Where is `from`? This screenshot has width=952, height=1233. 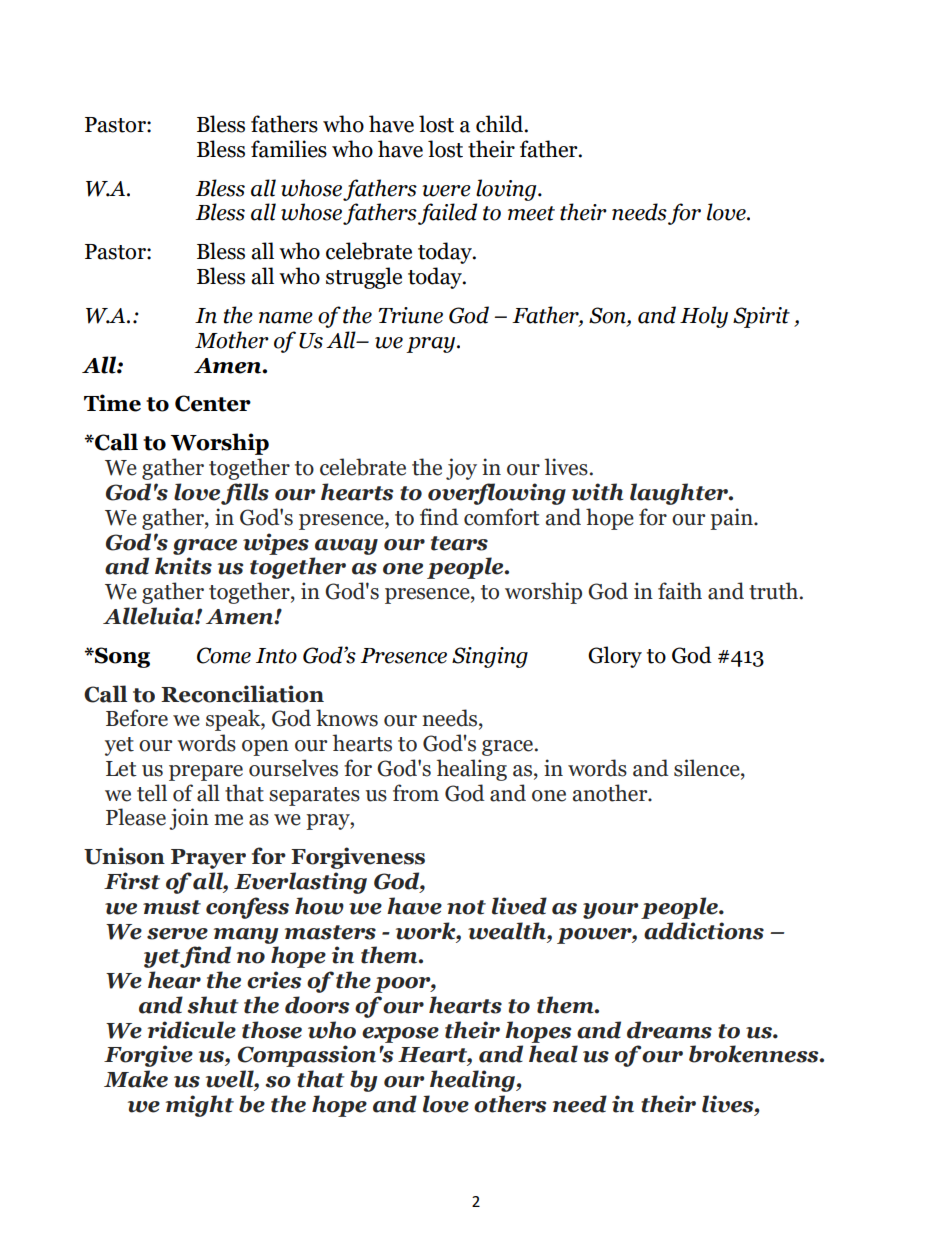 from is located at coordinates (416, 793).
